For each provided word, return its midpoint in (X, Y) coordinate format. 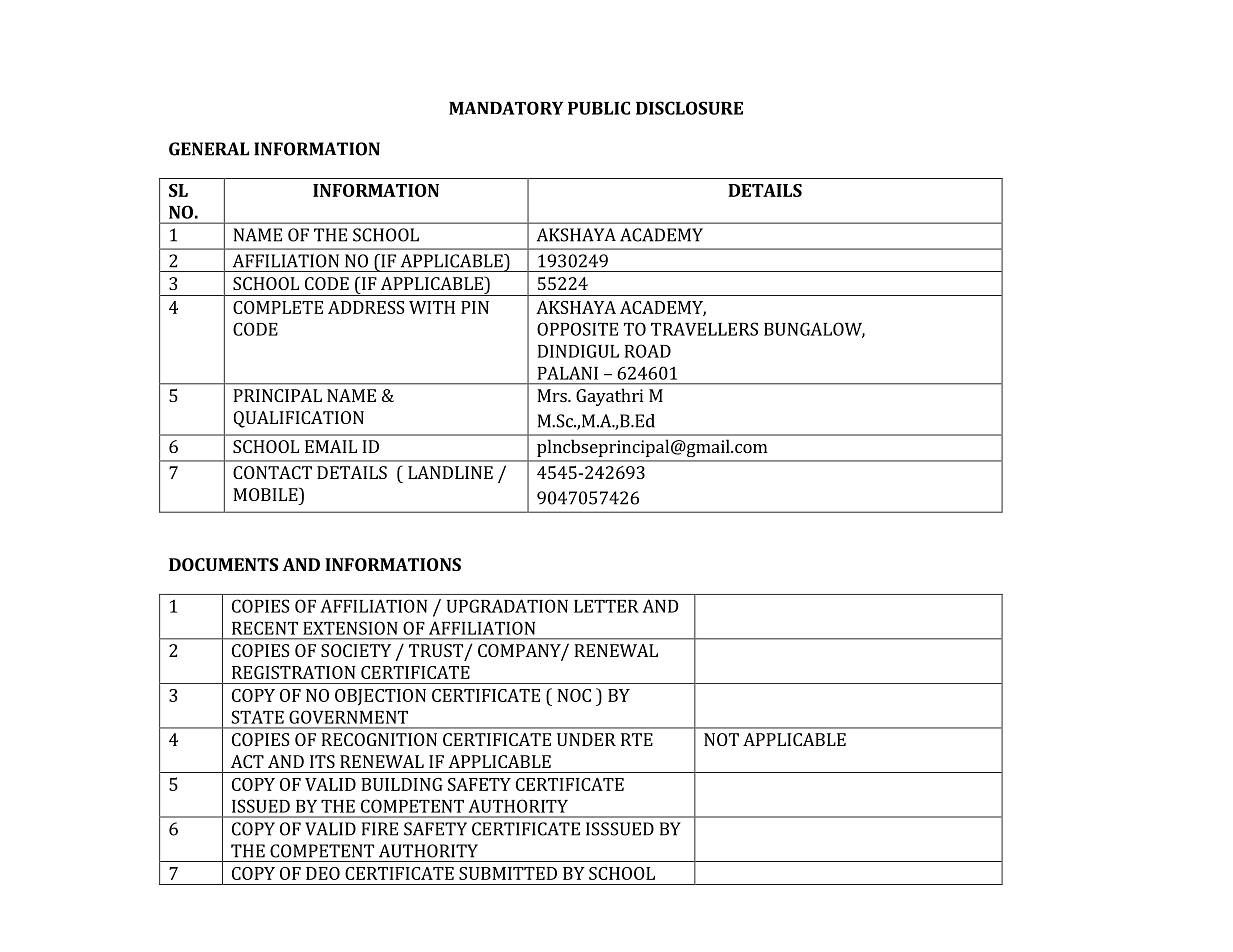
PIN (475, 307)
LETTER (606, 606)
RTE (637, 739)
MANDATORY (506, 108)
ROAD (648, 351)
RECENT (265, 628)
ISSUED (261, 806)
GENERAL (209, 149)
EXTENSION (350, 628)
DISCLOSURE (689, 108)
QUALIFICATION (299, 419)
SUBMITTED (508, 873)
